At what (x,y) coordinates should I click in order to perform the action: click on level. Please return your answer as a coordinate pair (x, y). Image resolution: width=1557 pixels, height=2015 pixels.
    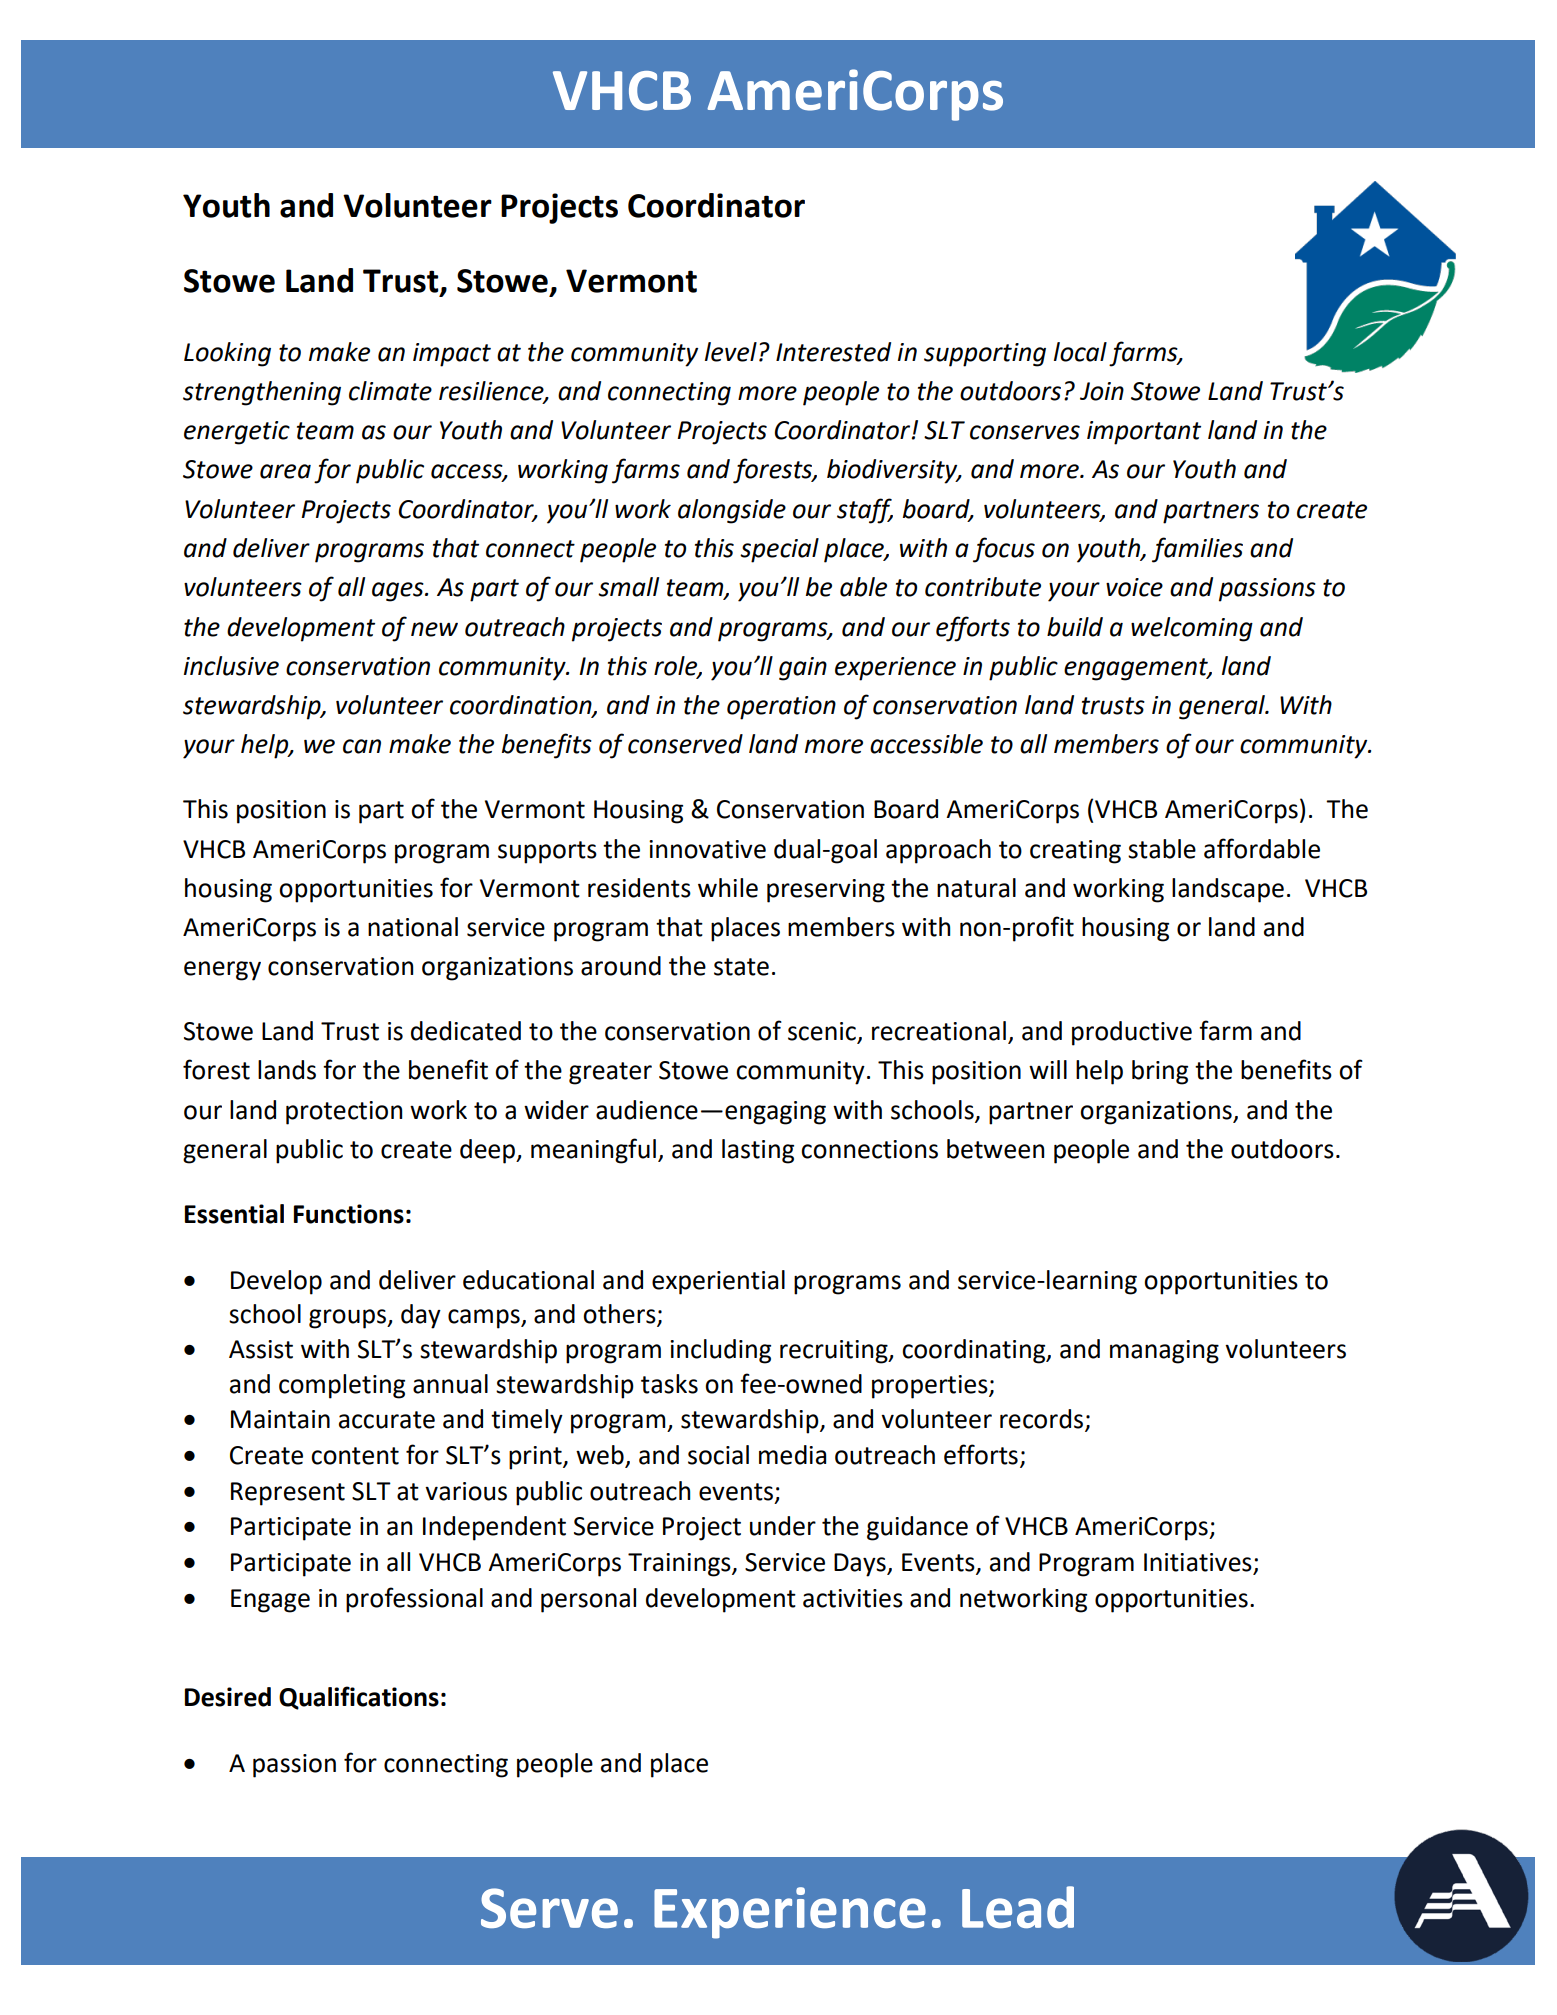
    Looking at the image, I should click on (731, 352).
